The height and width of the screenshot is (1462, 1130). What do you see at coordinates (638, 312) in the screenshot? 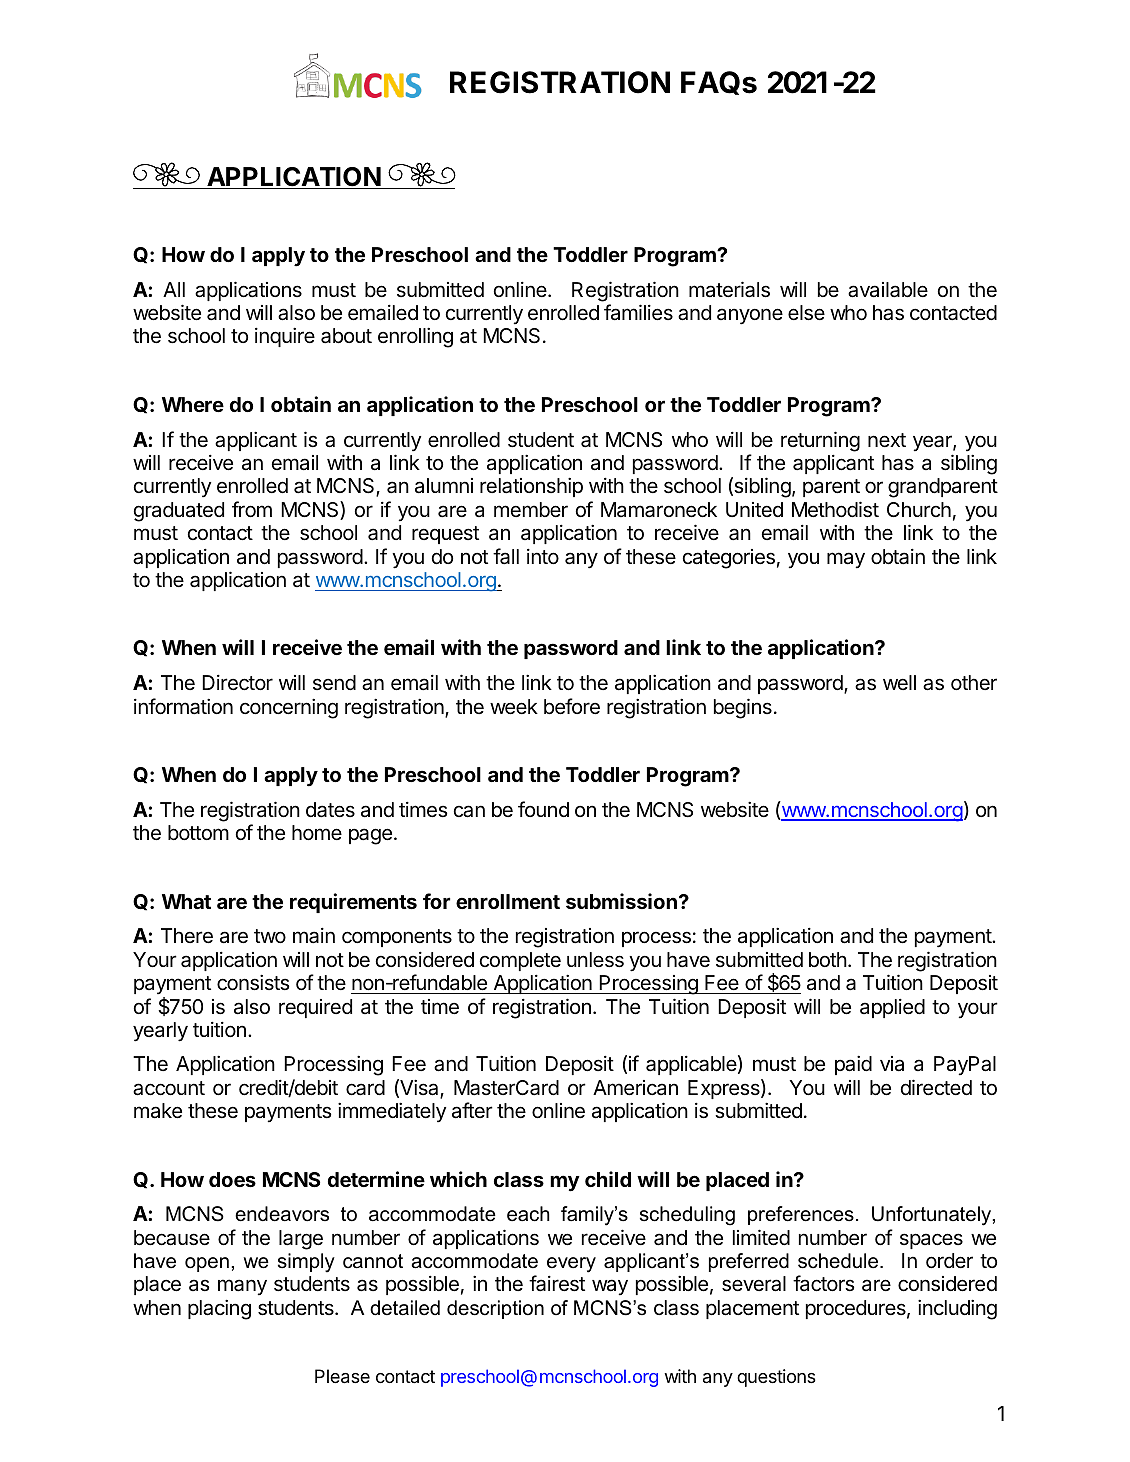
I see `families` at bounding box center [638, 312].
